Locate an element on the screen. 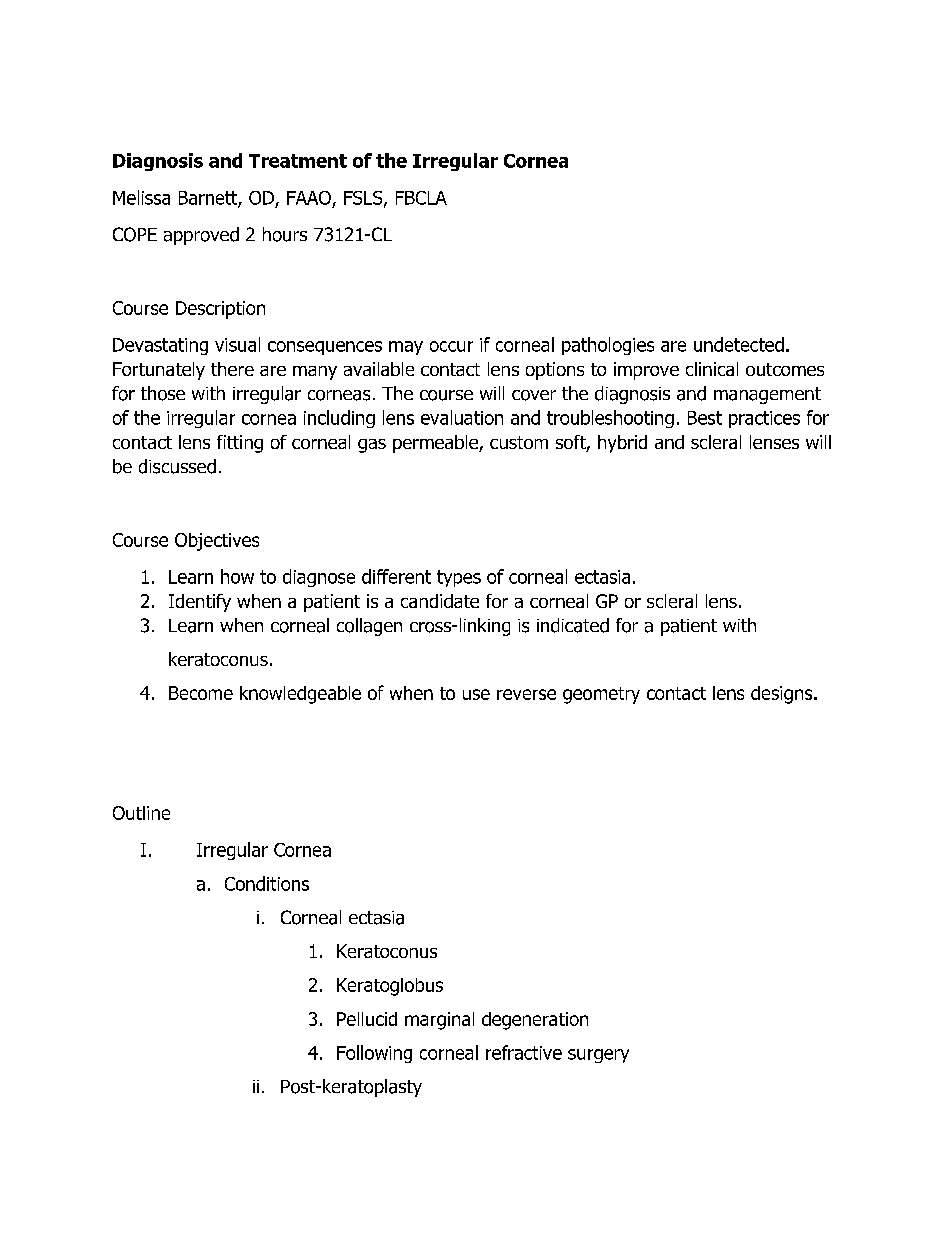 The image size is (952, 1233). Following is located at coordinates (374, 1054).
